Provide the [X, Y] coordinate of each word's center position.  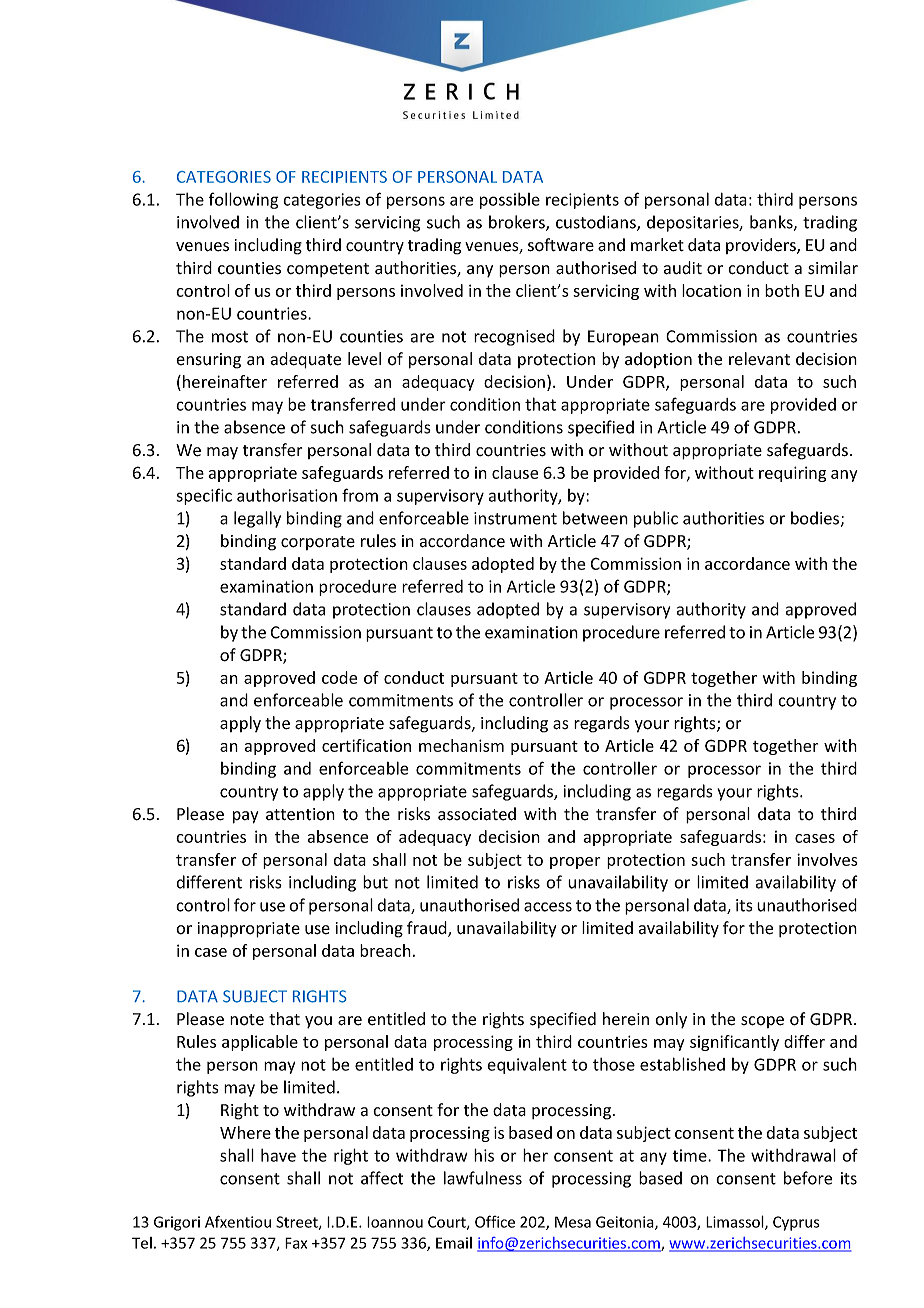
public [656, 519]
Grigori [177, 1223]
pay [245, 817]
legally [257, 519]
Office [495, 1221]
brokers [518, 223]
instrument [515, 518]
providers [762, 246]
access [548, 907]
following [244, 200]
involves [827, 859]
